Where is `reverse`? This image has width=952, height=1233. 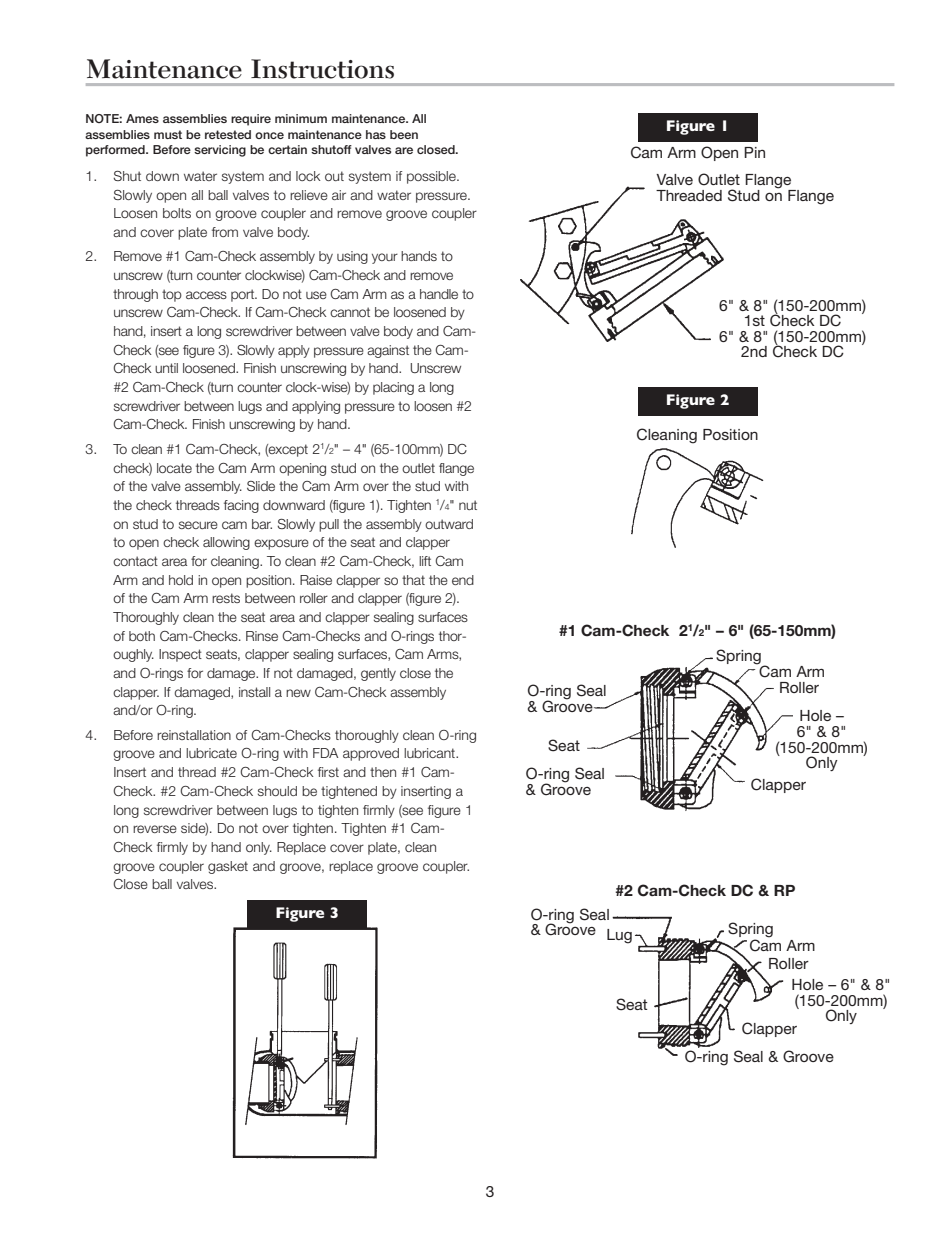
reverse is located at coordinates (155, 829).
